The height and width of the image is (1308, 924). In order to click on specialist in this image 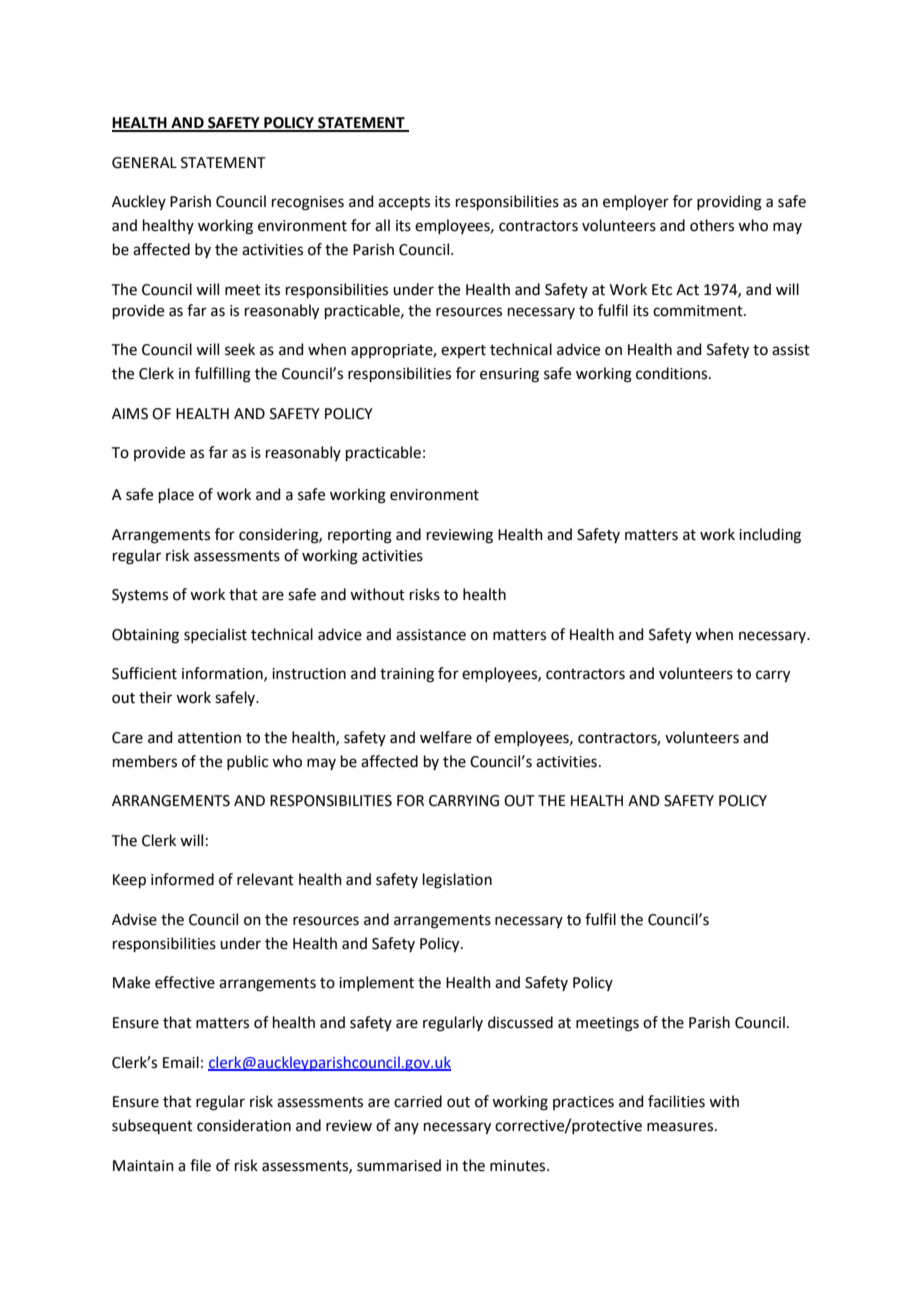, I will do `click(215, 635)`.
